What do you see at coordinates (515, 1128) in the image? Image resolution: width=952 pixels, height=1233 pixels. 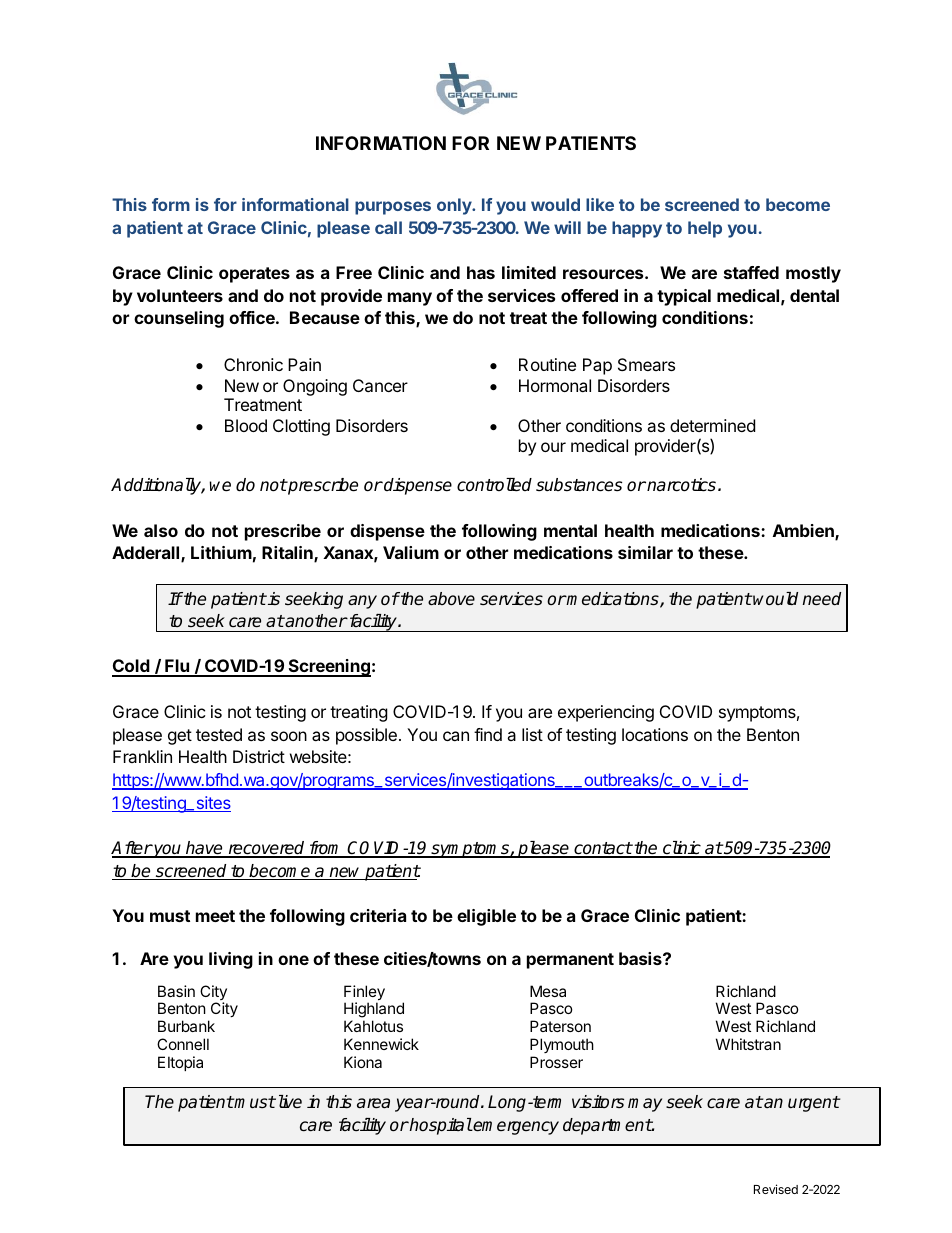 I see `emergency` at bounding box center [515, 1128].
